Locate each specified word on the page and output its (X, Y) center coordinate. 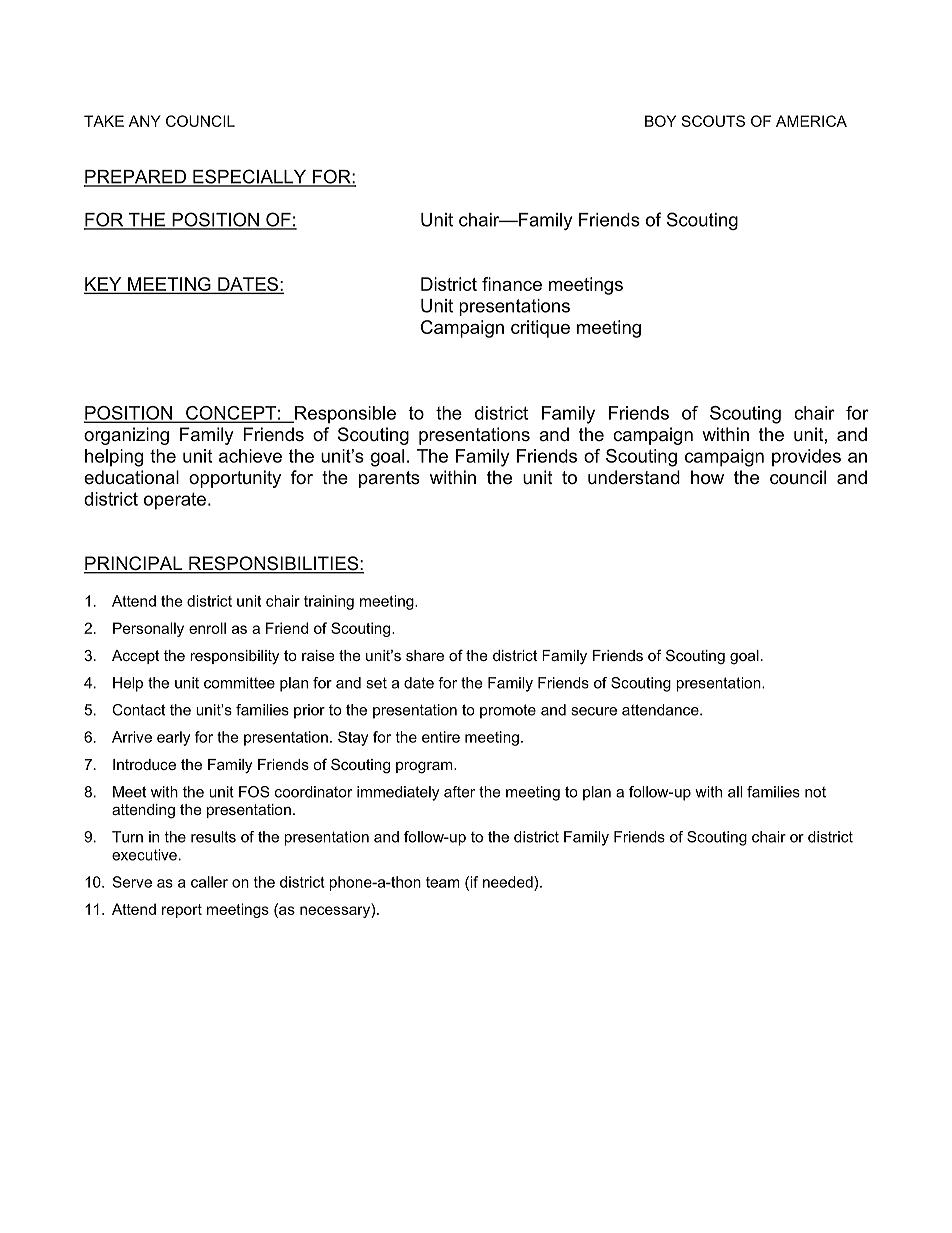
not (815, 792)
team (442, 882)
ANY (145, 121)
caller (209, 882)
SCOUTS (713, 121)
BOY (660, 121)
